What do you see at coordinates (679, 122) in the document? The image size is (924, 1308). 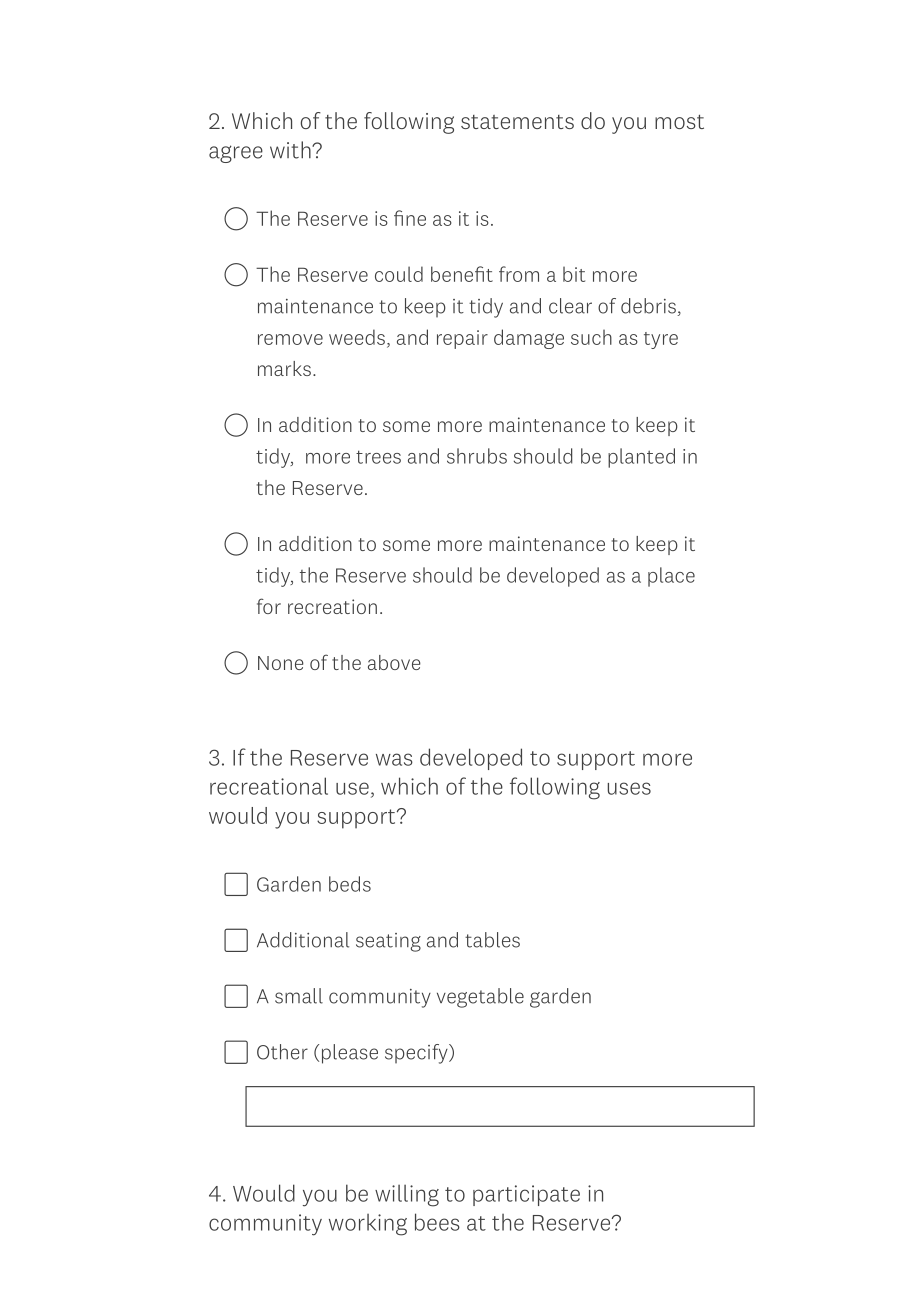 I see `most` at bounding box center [679, 122].
